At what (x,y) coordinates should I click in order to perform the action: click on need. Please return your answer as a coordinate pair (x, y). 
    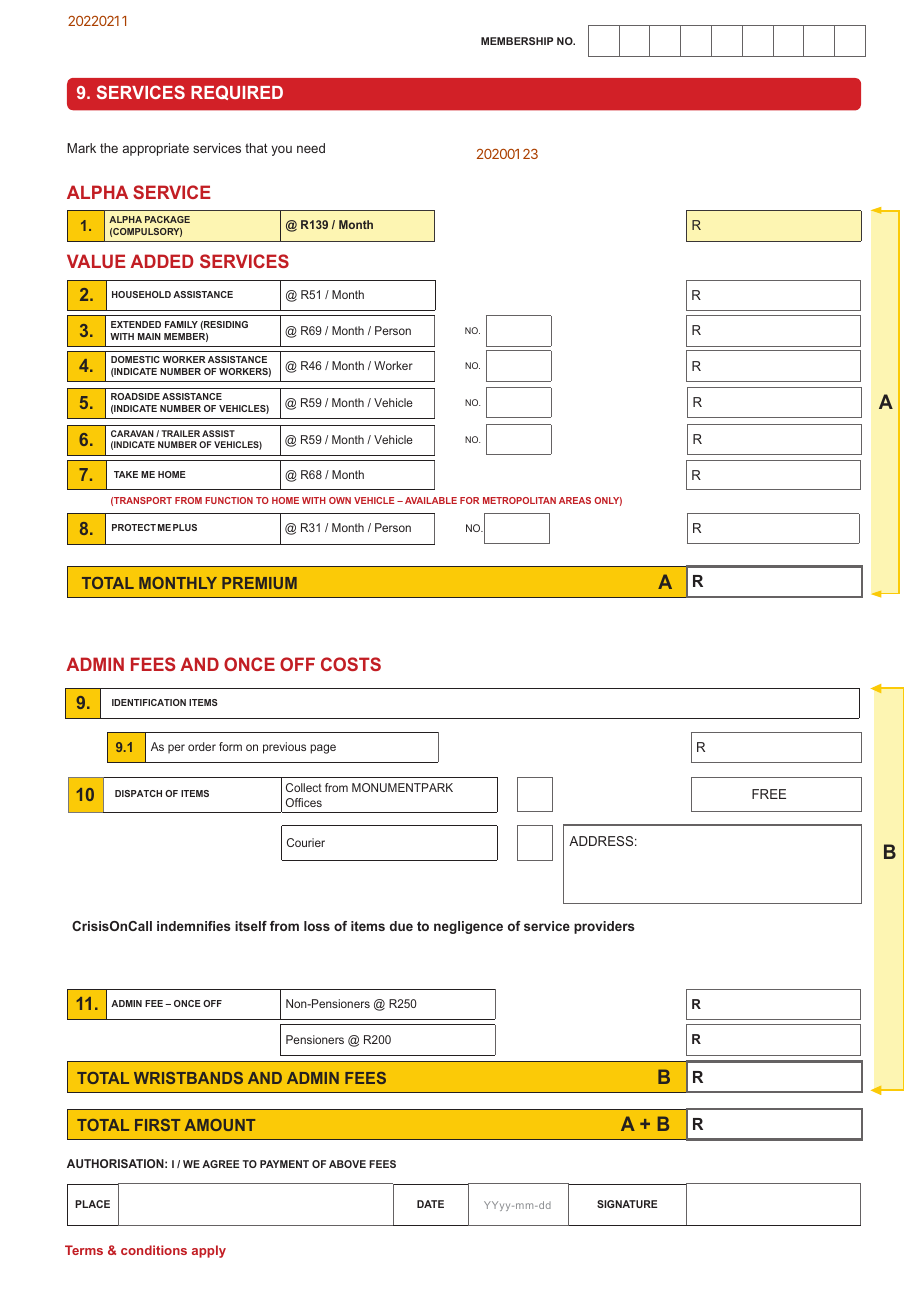
    Looking at the image, I should click on (311, 148).
